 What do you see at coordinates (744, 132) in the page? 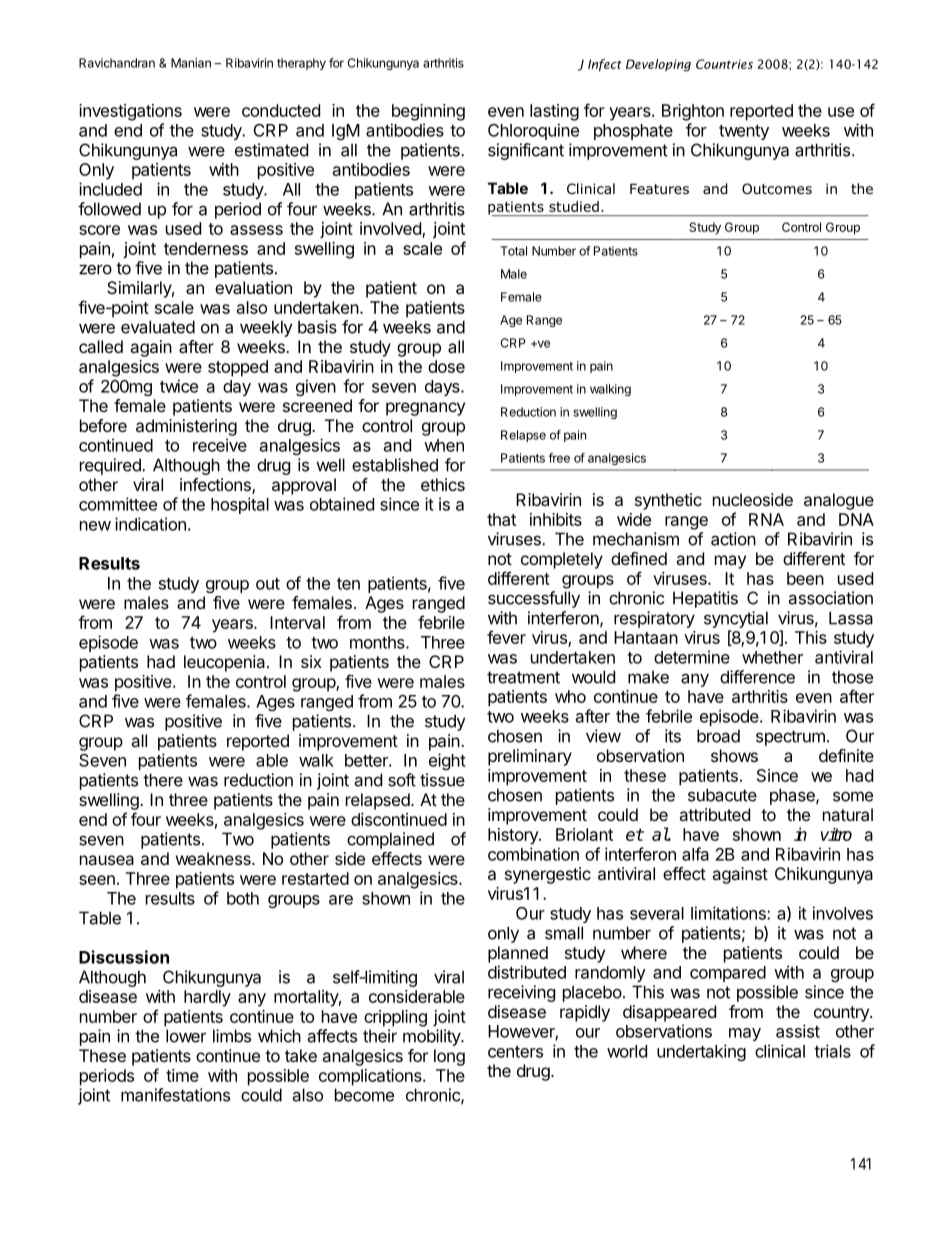
I see `twenty` at bounding box center [744, 132].
